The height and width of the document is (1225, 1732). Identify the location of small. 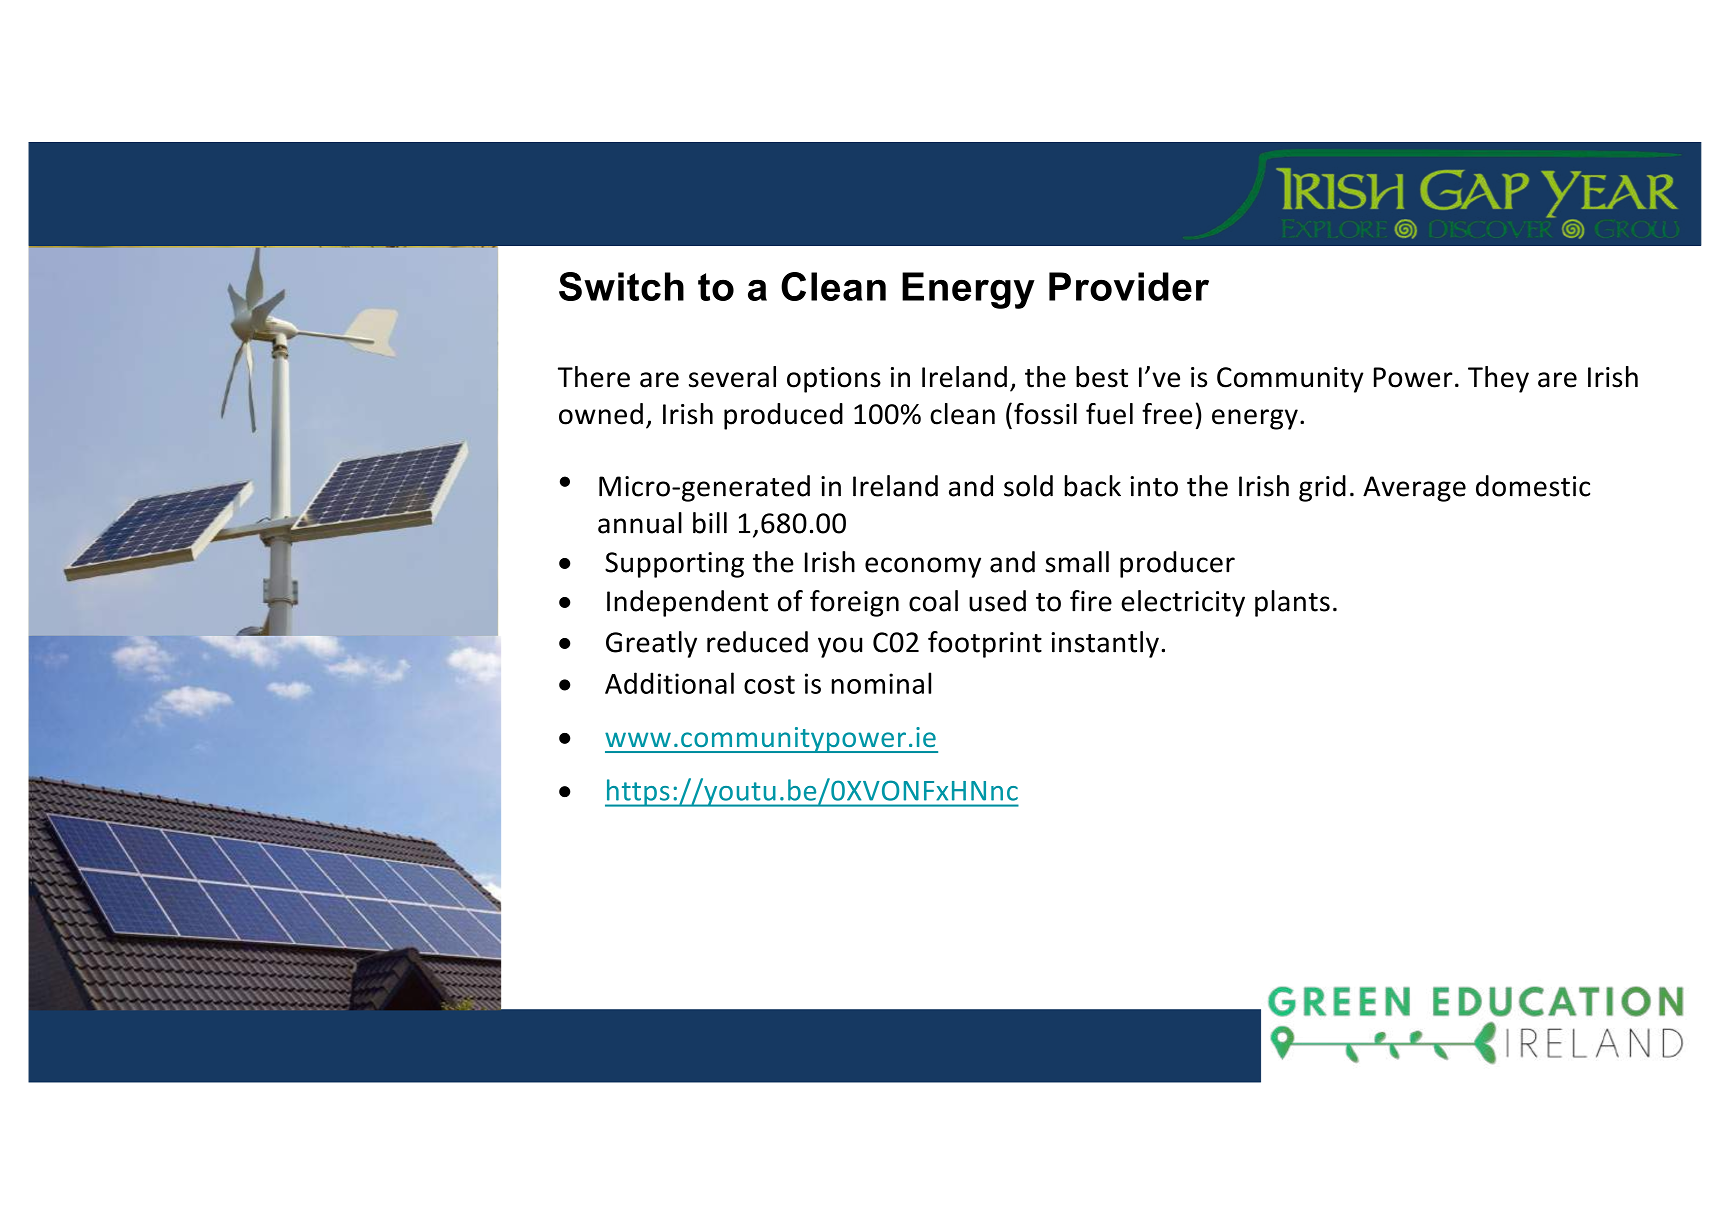
(1077, 562).
